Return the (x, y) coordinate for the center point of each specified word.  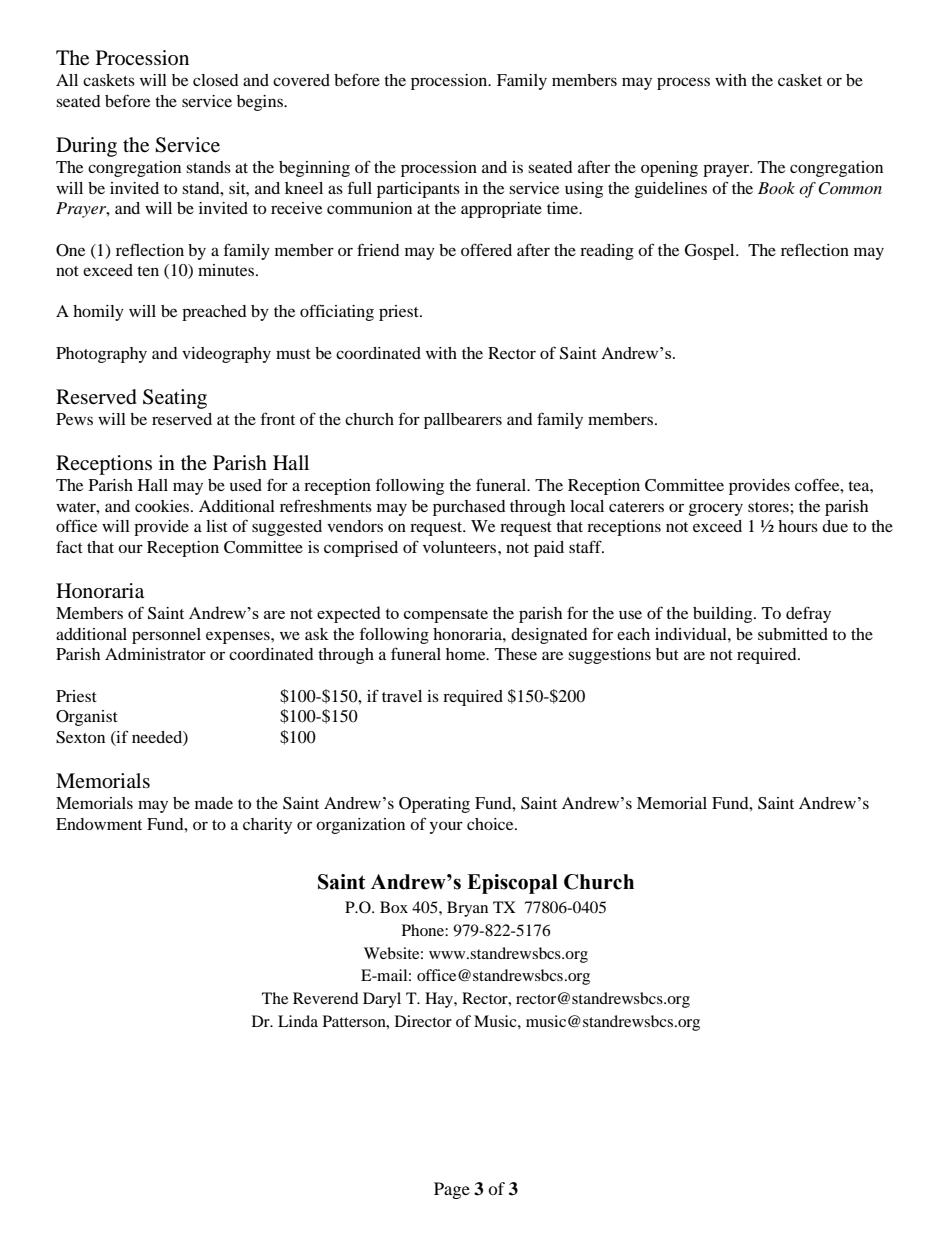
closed (216, 80)
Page (452, 1190)
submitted (793, 634)
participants (418, 190)
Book (776, 188)
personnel (166, 636)
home (467, 654)
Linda (298, 1021)
